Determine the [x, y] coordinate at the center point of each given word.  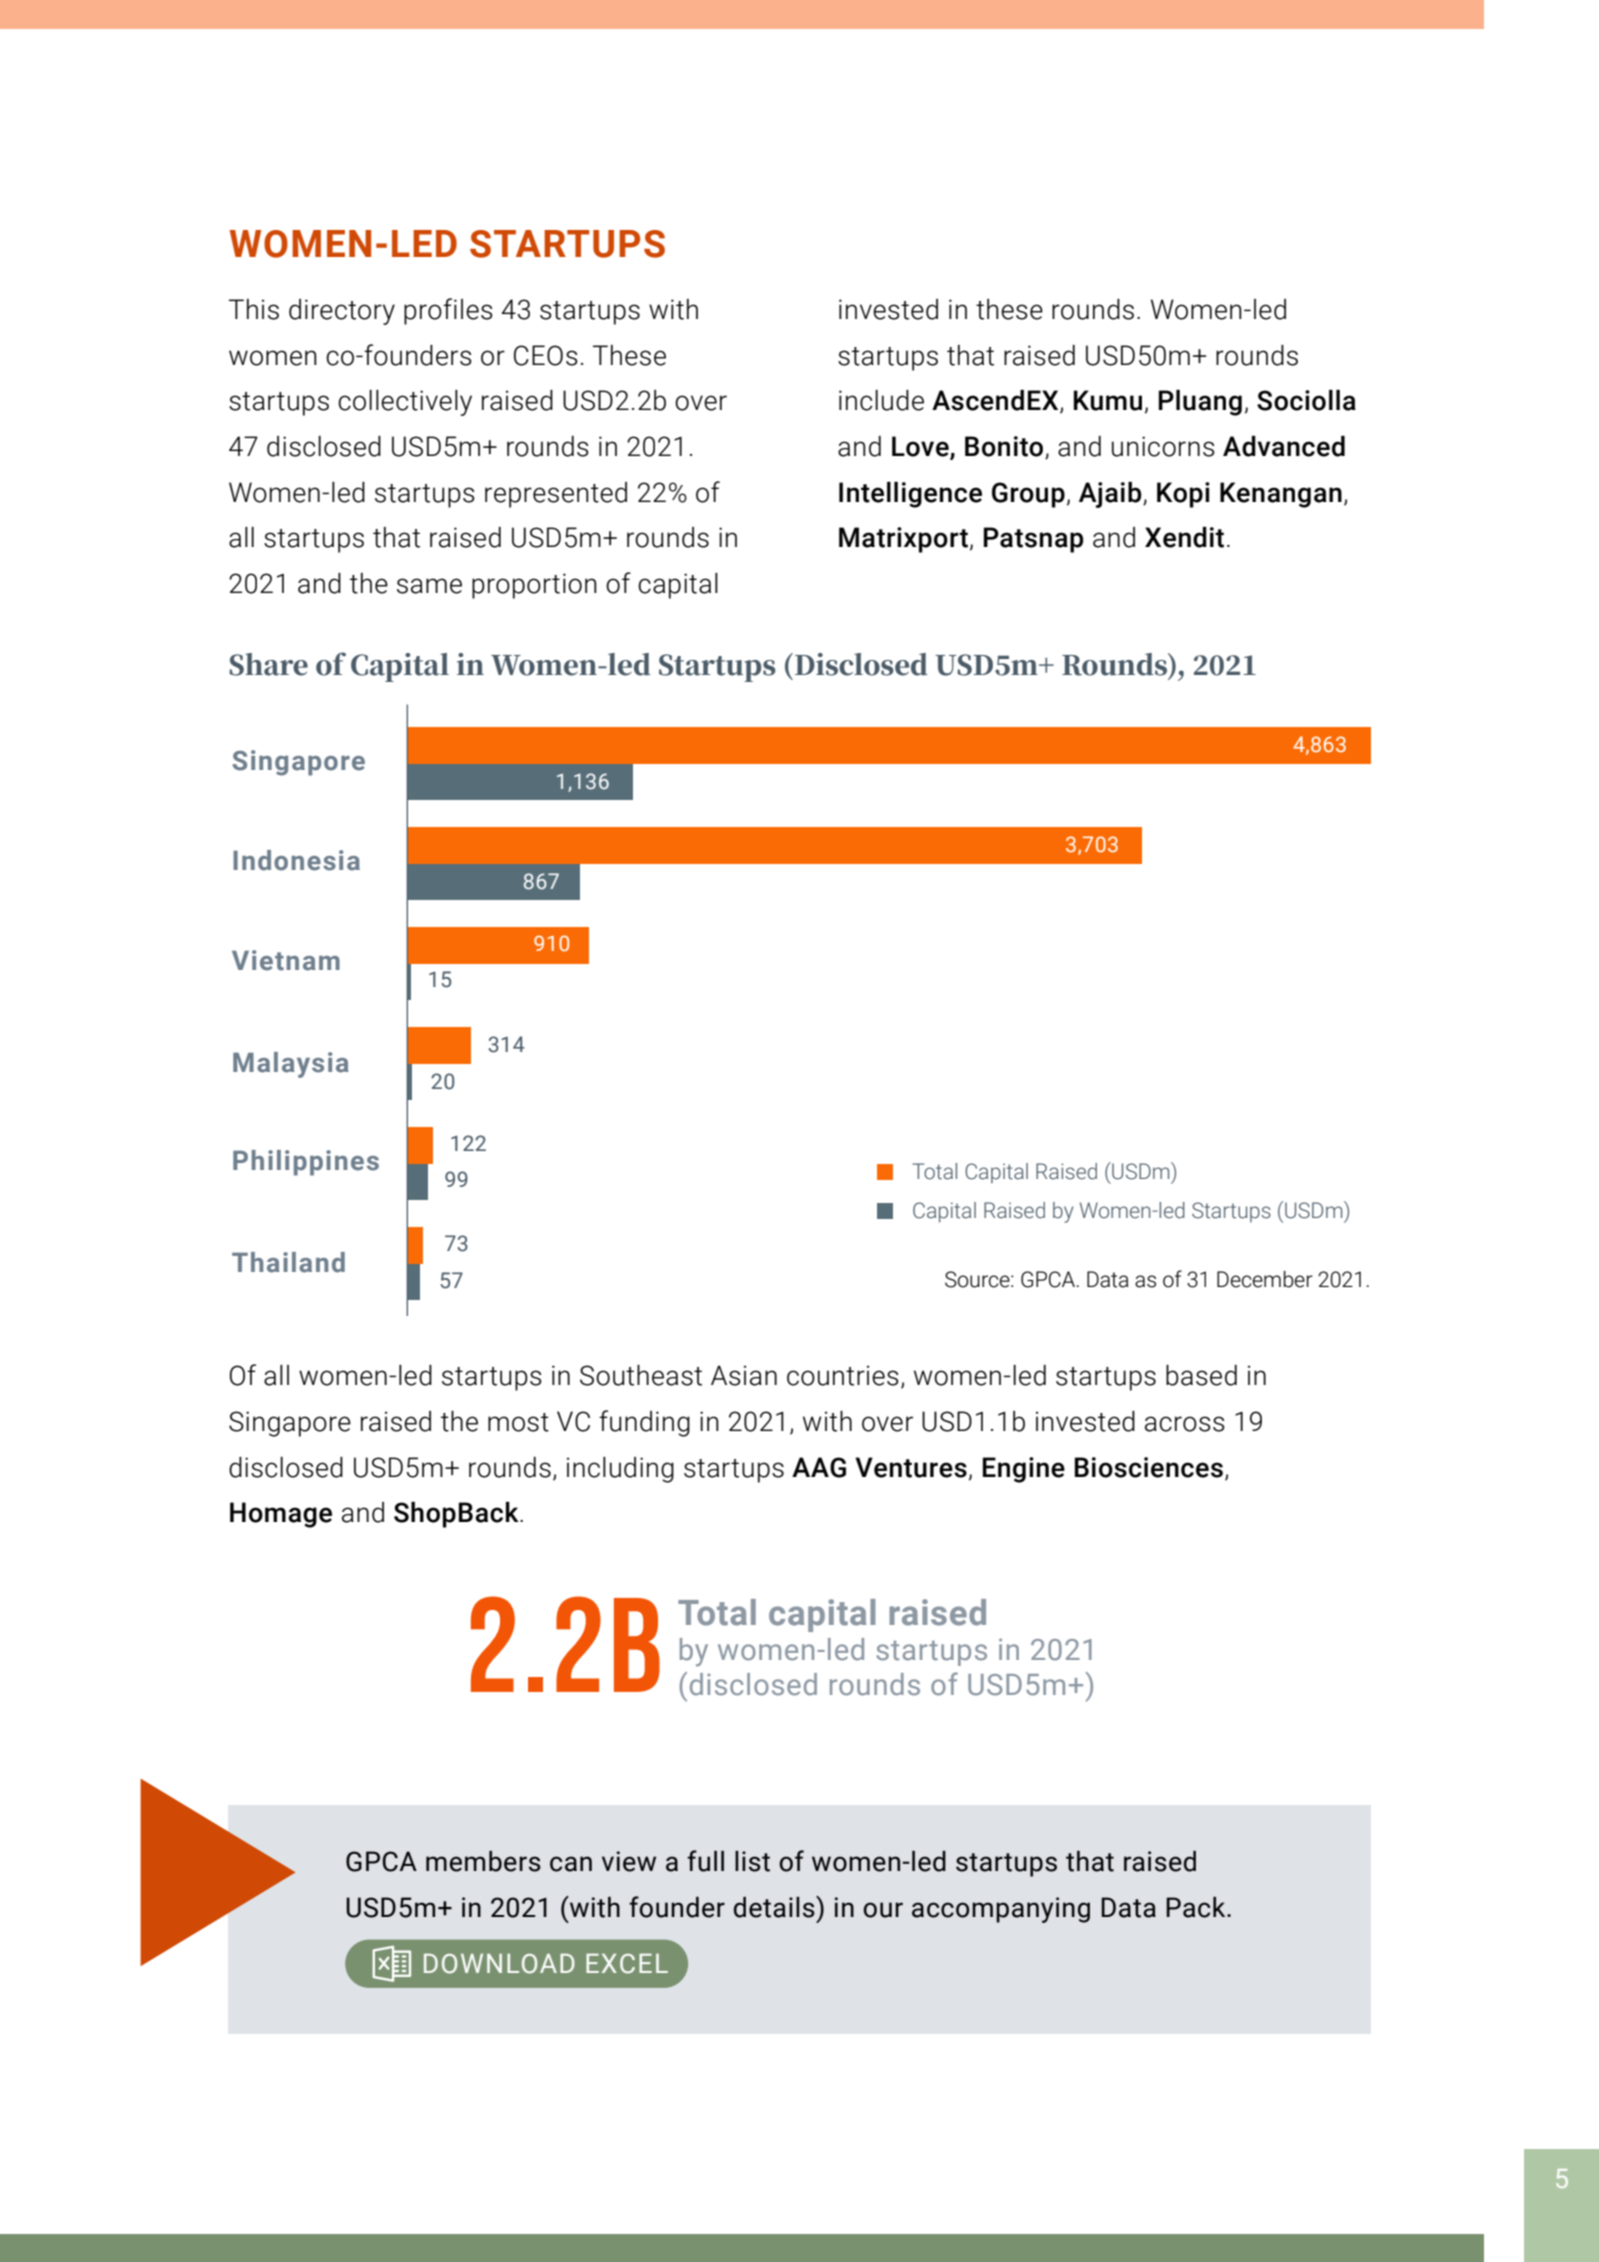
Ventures [911, 1467]
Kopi [1183, 495]
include [881, 400]
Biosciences [1149, 1467]
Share [268, 664]
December [1265, 1279]
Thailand [288, 1262]
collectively [405, 403]
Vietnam [286, 960]
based [1201, 1375]
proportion [534, 586]
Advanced [1284, 446]
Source [978, 1279]
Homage [281, 1515]
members [483, 1861]
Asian [744, 1375]
